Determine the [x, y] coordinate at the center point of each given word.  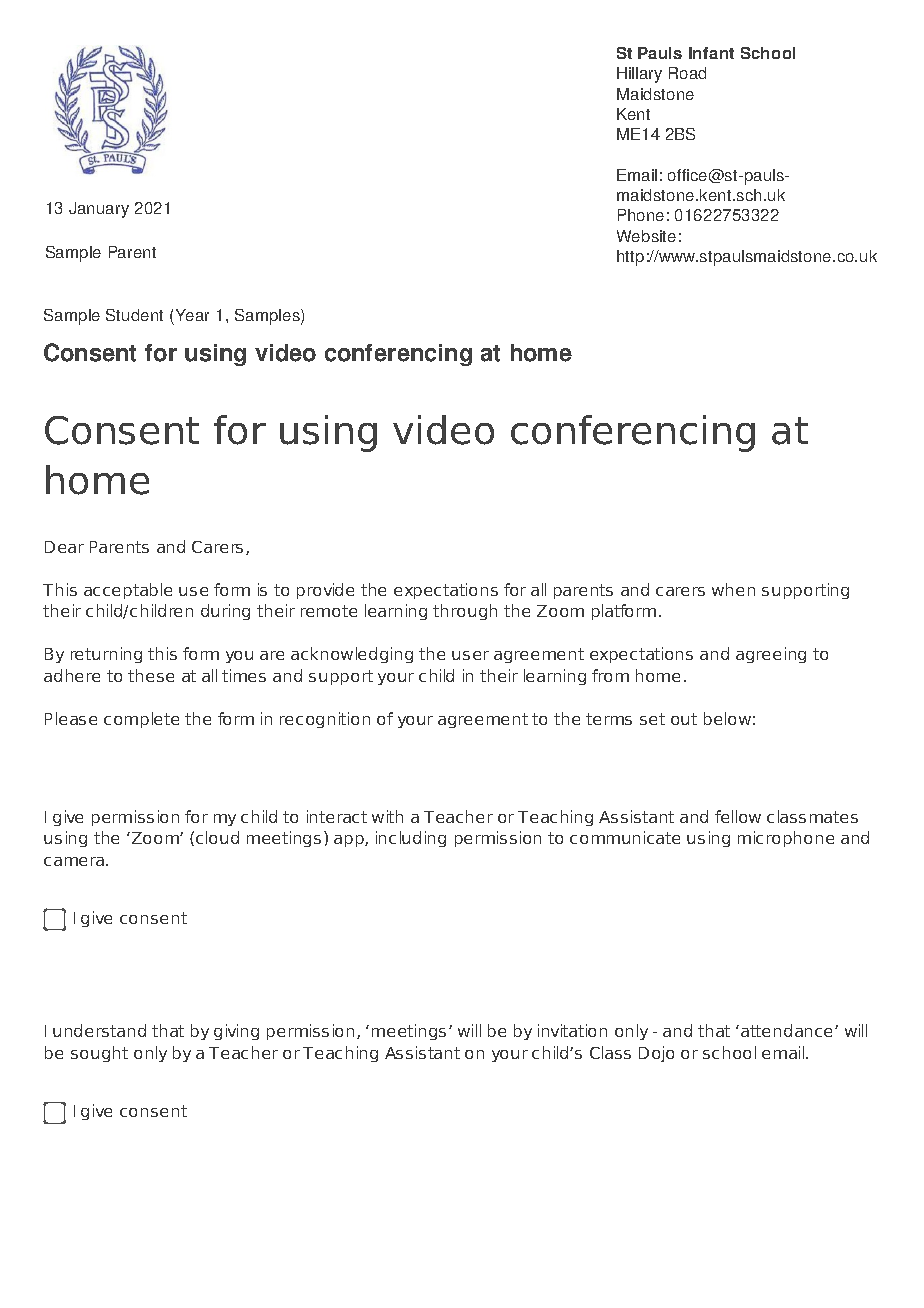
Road [687, 73]
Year [191, 317]
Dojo [656, 1054]
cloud [217, 837]
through [465, 612]
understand [99, 1030]
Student [134, 315]
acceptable [128, 591]
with [387, 816]
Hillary [639, 75]
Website [646, 236]
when [733, 589]
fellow [738, 816]
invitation [572, 1030]
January [99, 210]
